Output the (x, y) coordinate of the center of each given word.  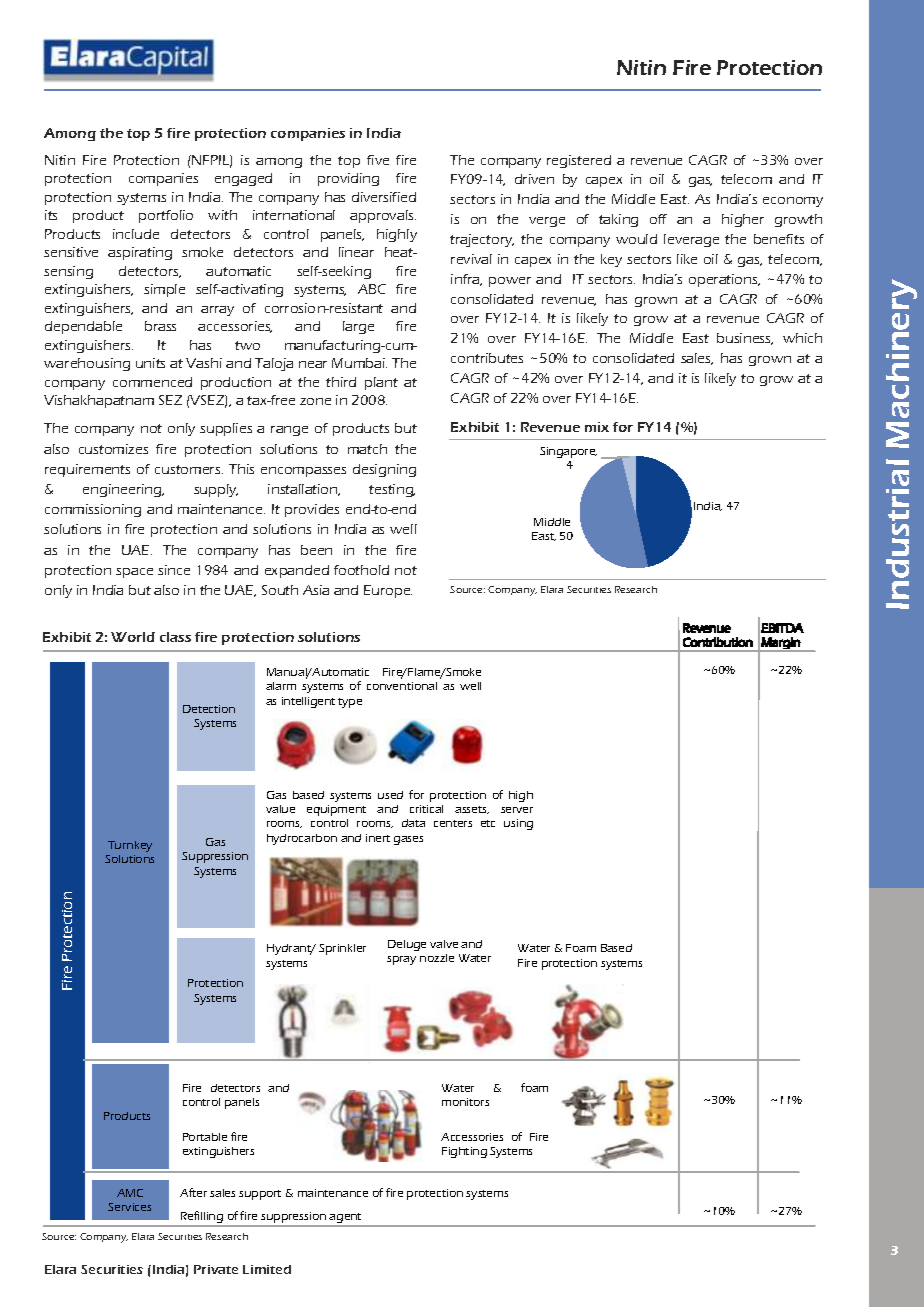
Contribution (718, 642)
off (658, 219)
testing (392, 490)
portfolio (166, 216)
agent (346, 1219)
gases (408, 840)
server (517, 810)
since (174, 570)
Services (129, 1207)
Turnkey (130, 846)
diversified (384, 197)
